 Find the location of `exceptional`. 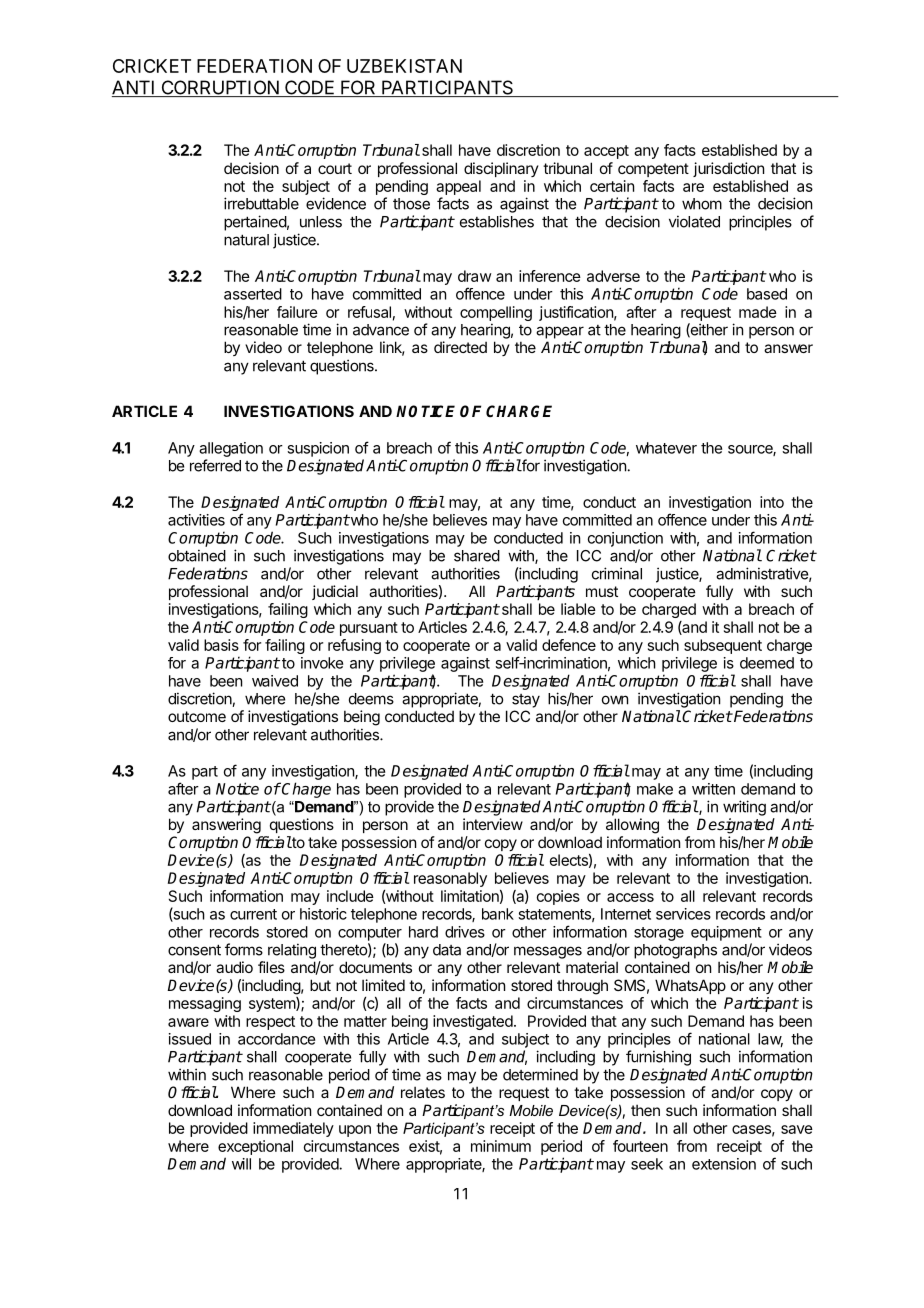

exceptional is located at coordinates (255, 1147).
